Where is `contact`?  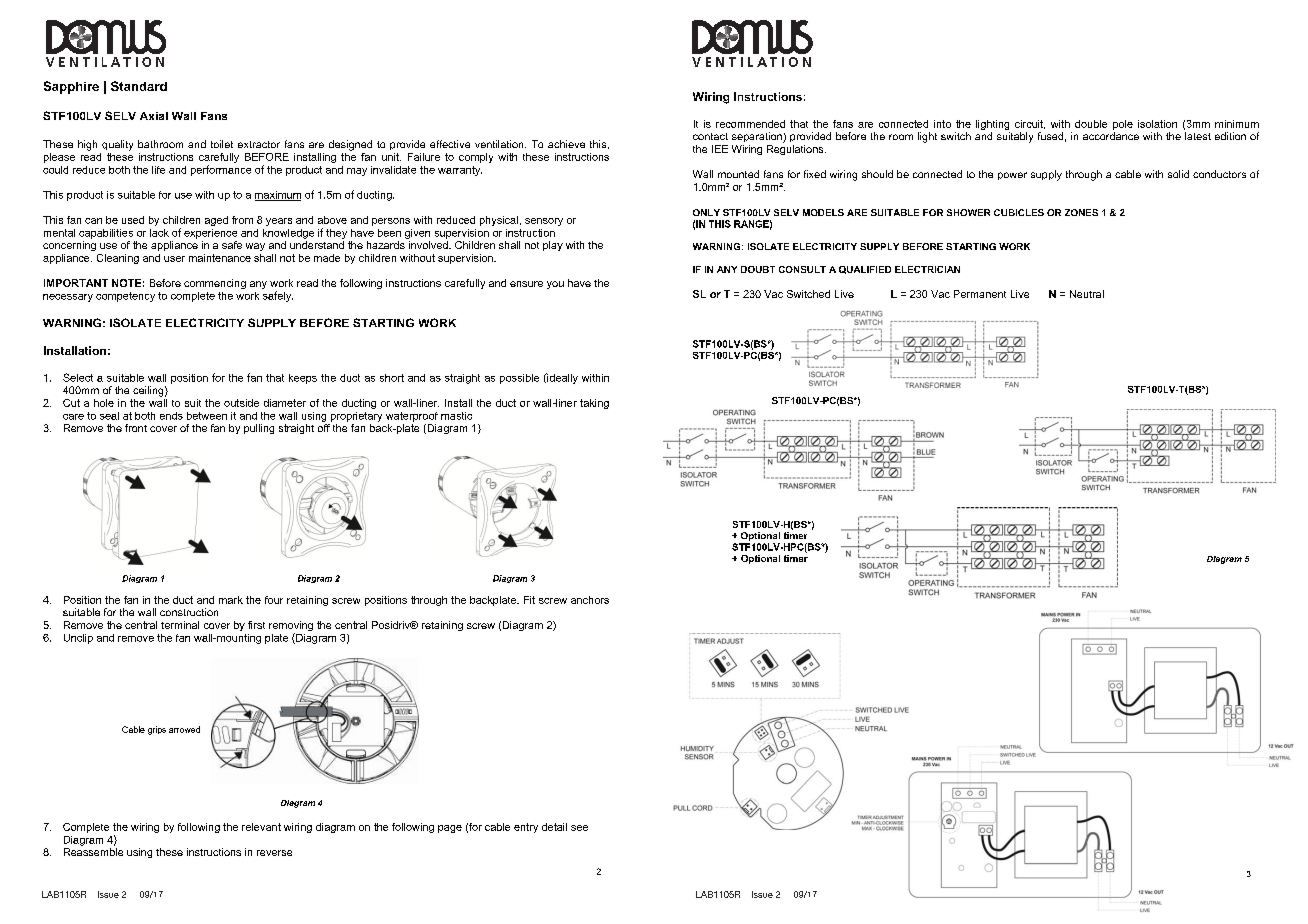 contact is located at coordinates (710, 136).
